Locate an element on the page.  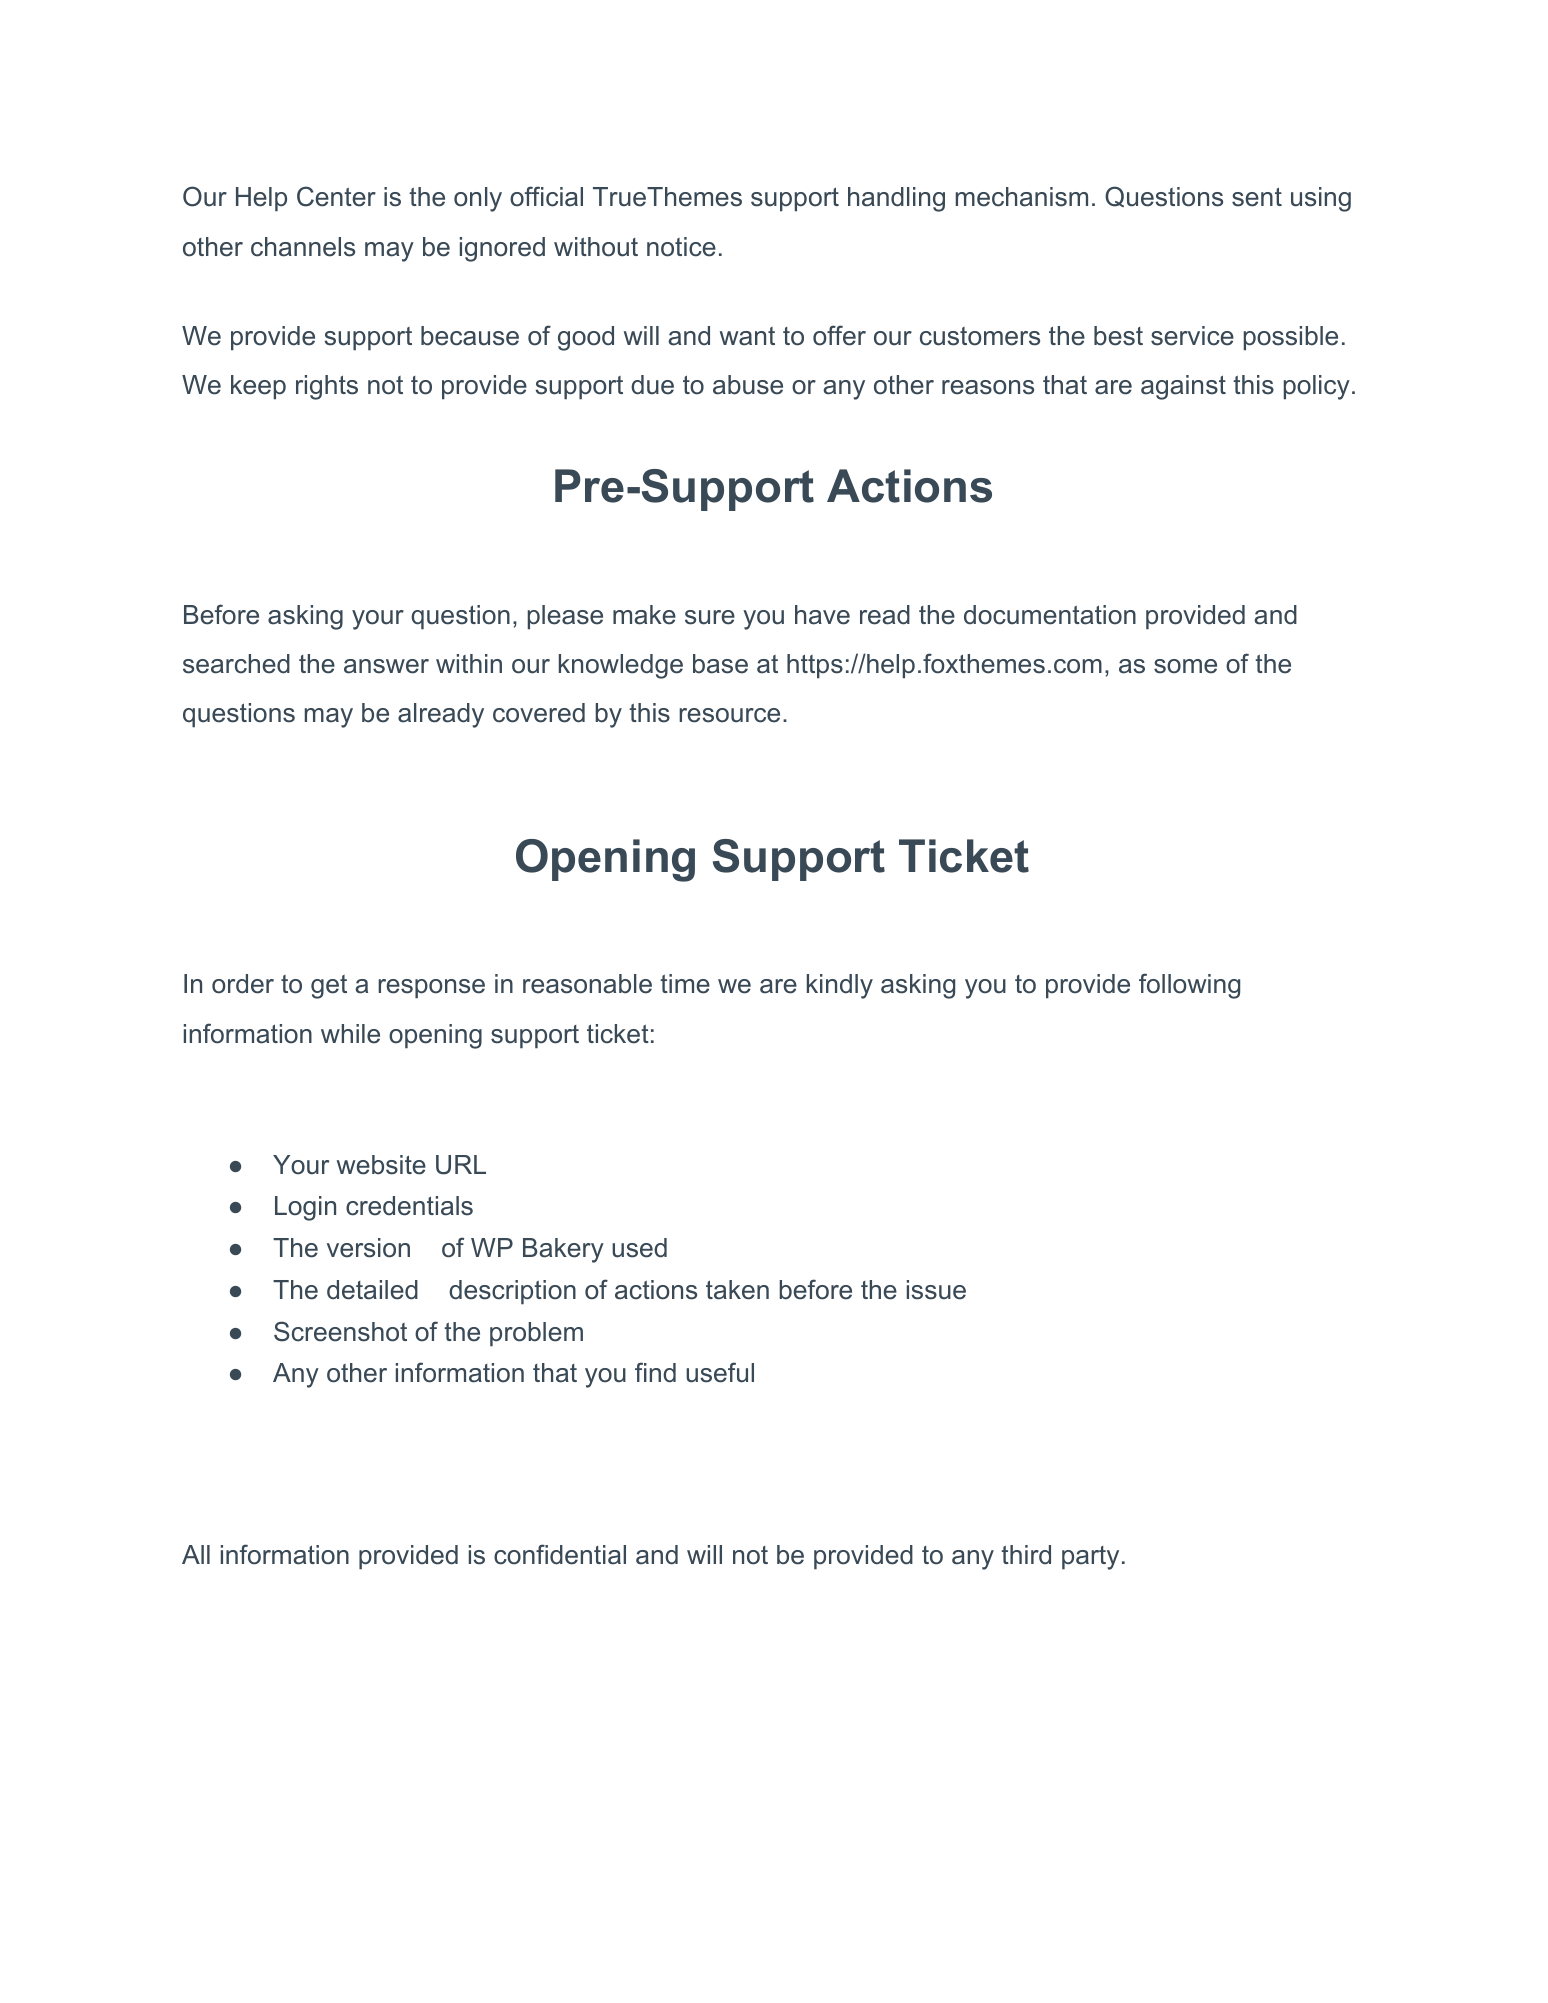
sent is located at coordinates (1257, 197).
